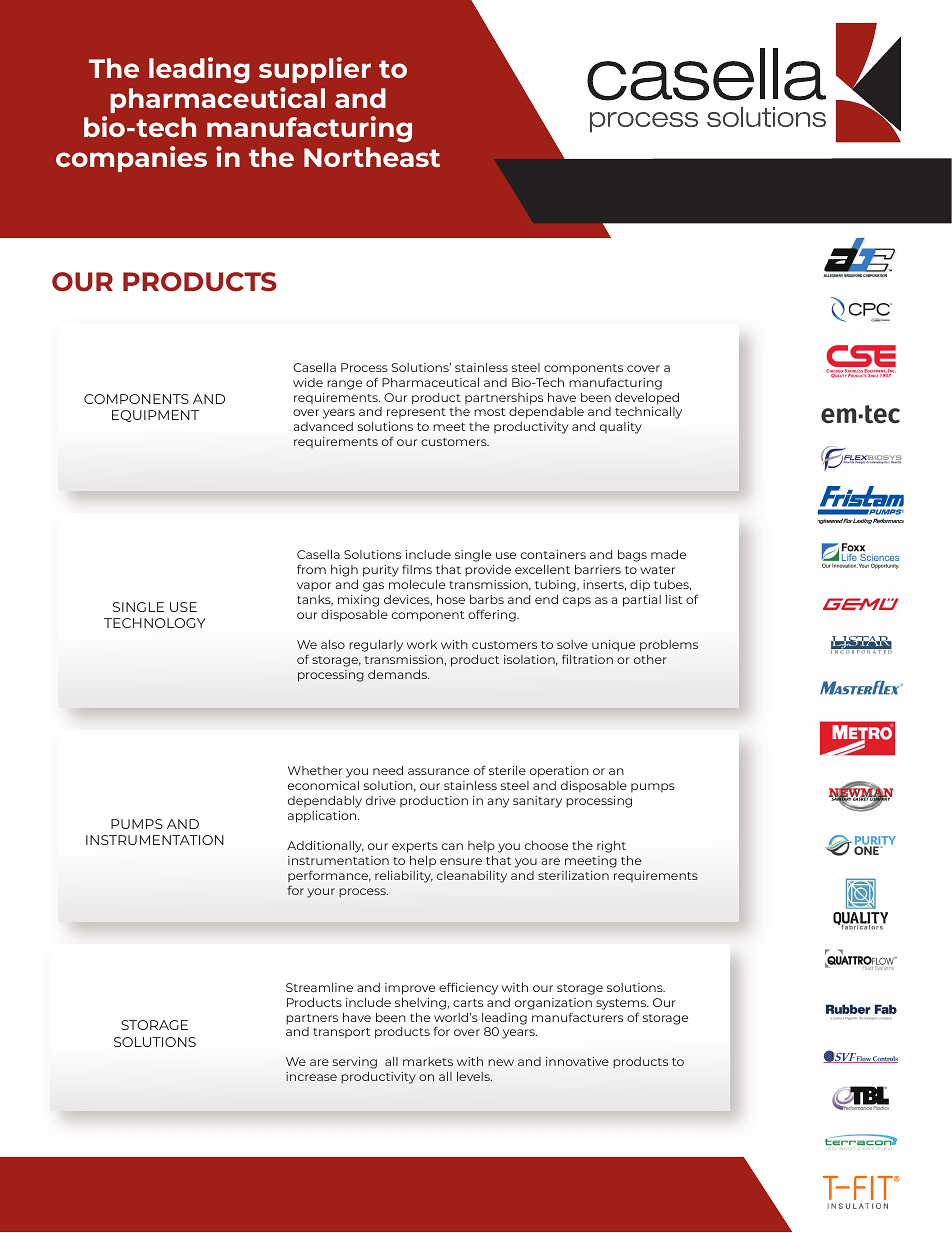 Image resolution: width=952 pixels, height=1233 pixels. What do you see at coordinates (417, 569) in the screenshot?
I see `films` at bounding box center [417, 569].
